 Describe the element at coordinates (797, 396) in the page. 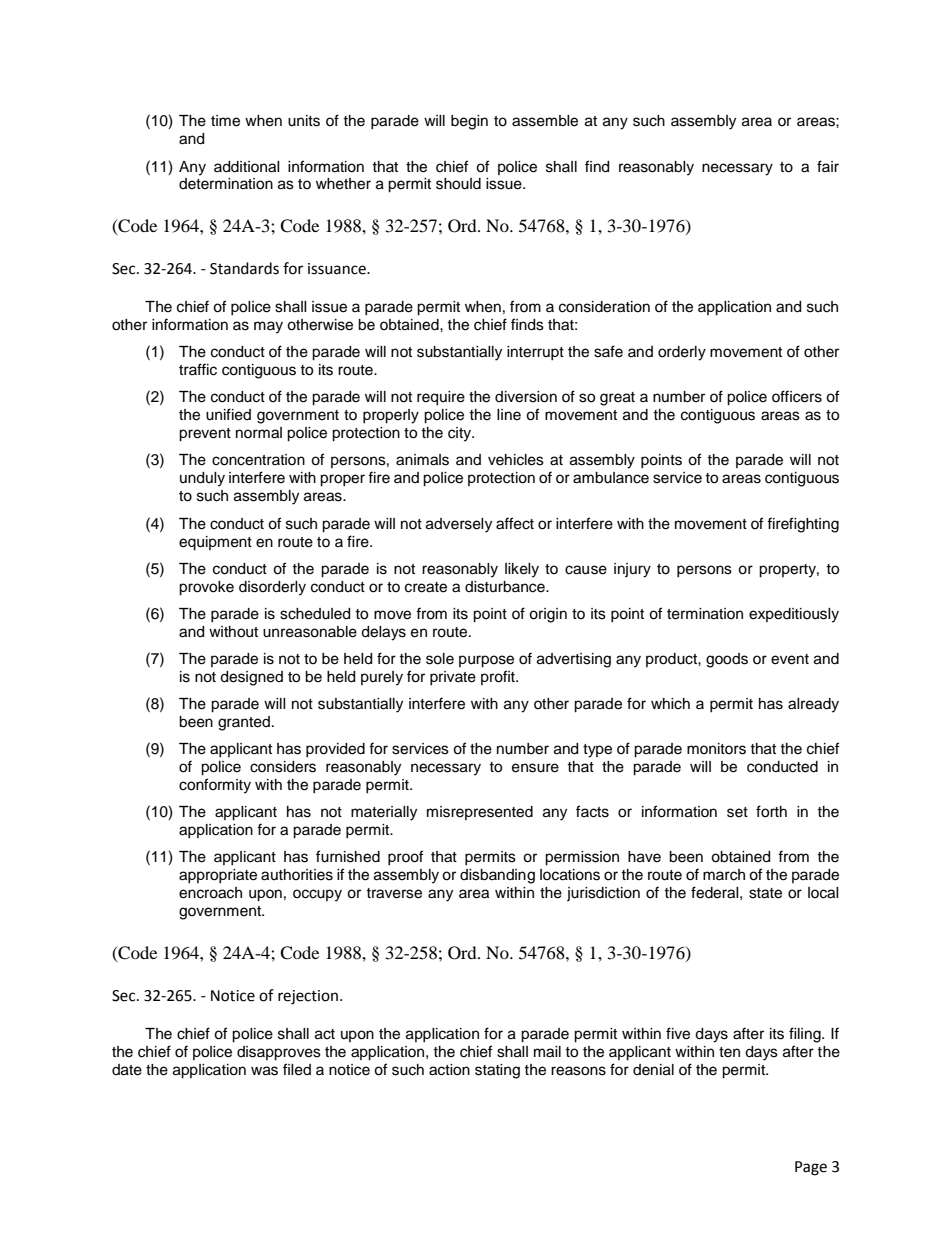

I see `officers` at that location.
